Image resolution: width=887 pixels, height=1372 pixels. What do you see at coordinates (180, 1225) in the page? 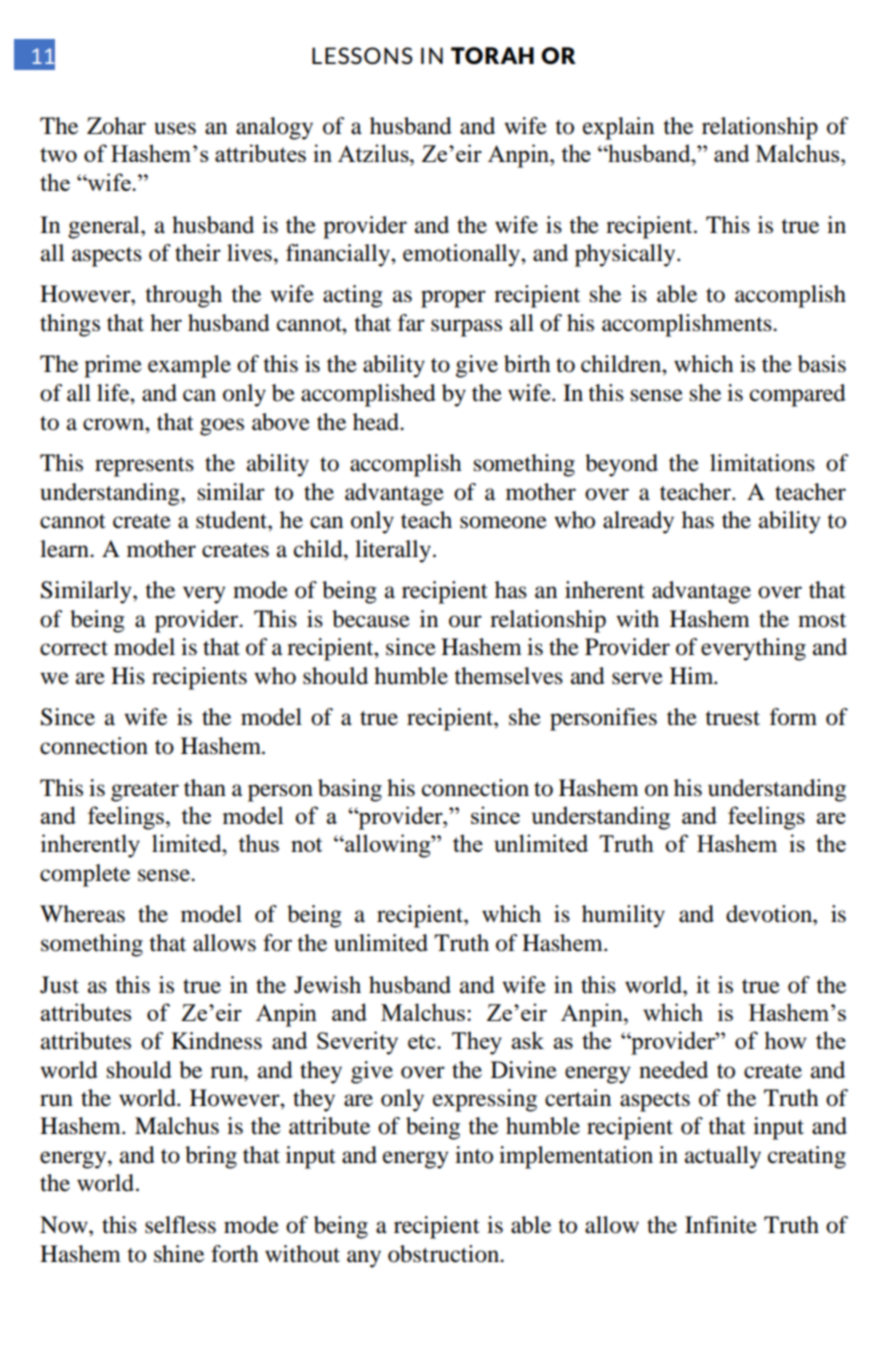
I see `selfless` at bounding box center [180, 1225].
